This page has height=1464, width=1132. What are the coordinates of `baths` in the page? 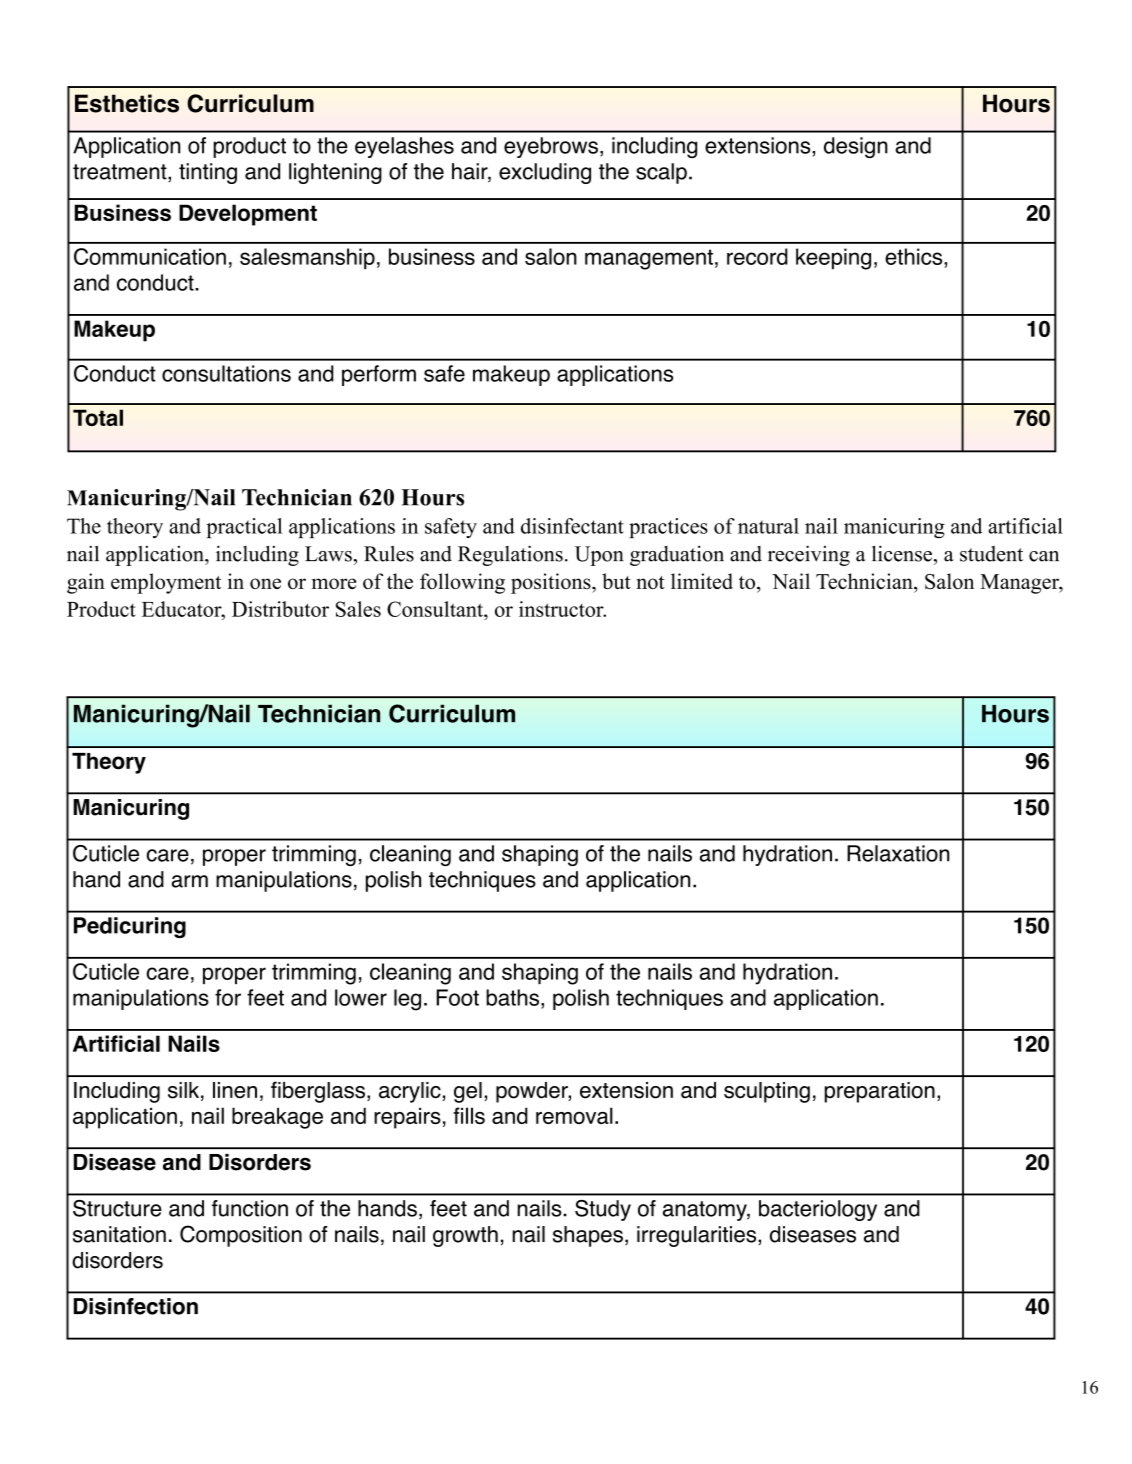 It's located at (512, 997).
